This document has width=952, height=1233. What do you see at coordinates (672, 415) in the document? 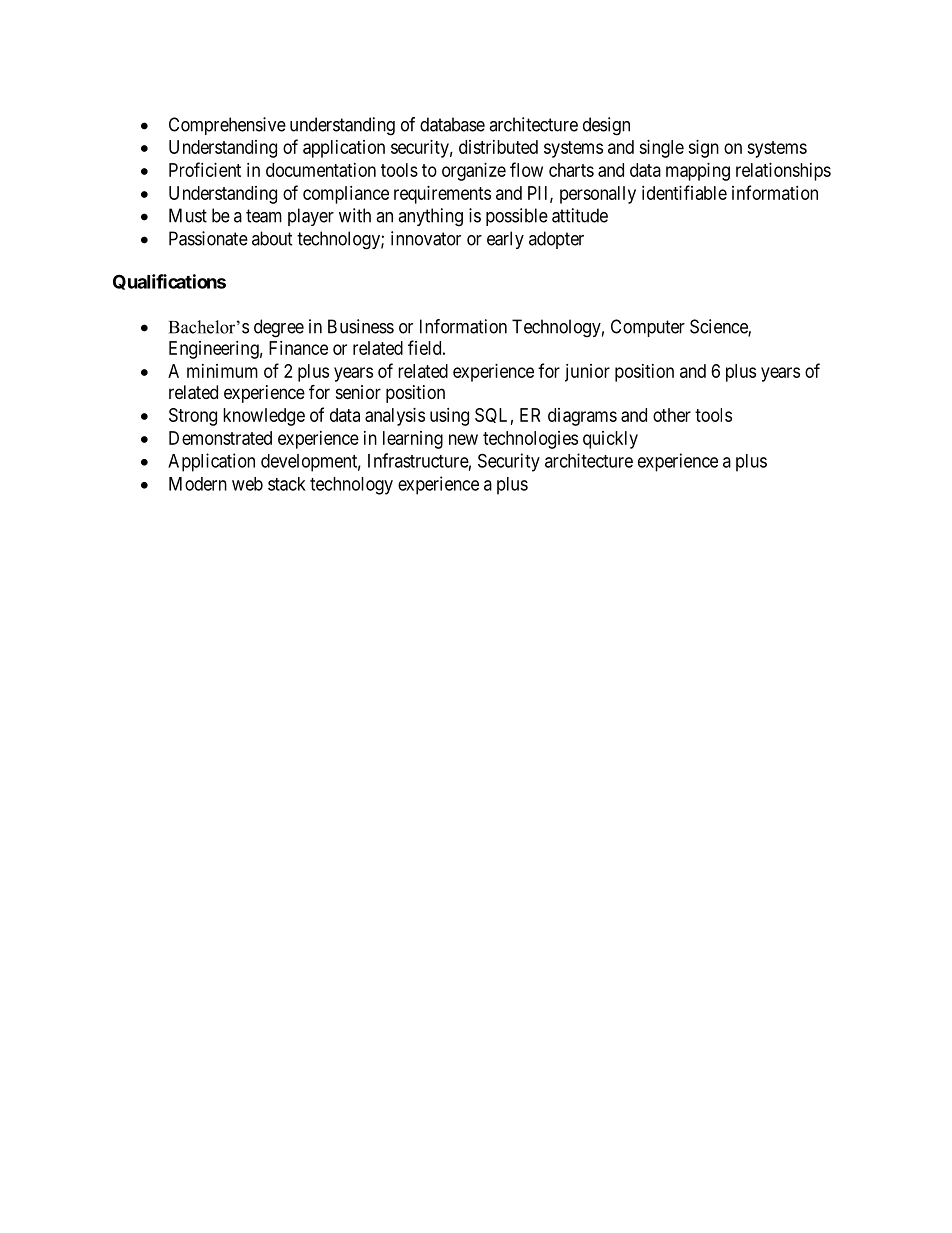
I see `other` at bounding box center [672, 415].
